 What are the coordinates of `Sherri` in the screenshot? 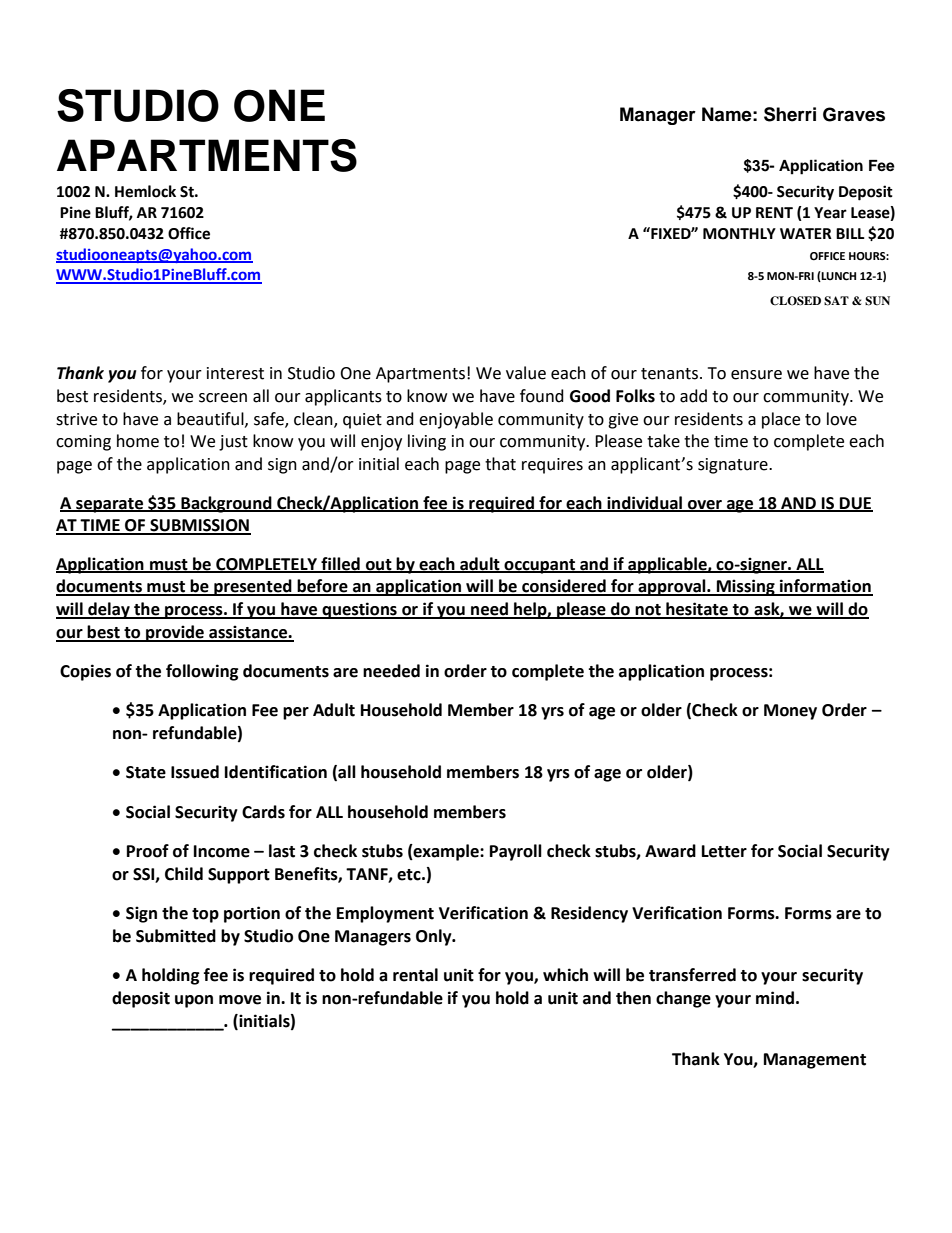 It's located at (790, 114).
